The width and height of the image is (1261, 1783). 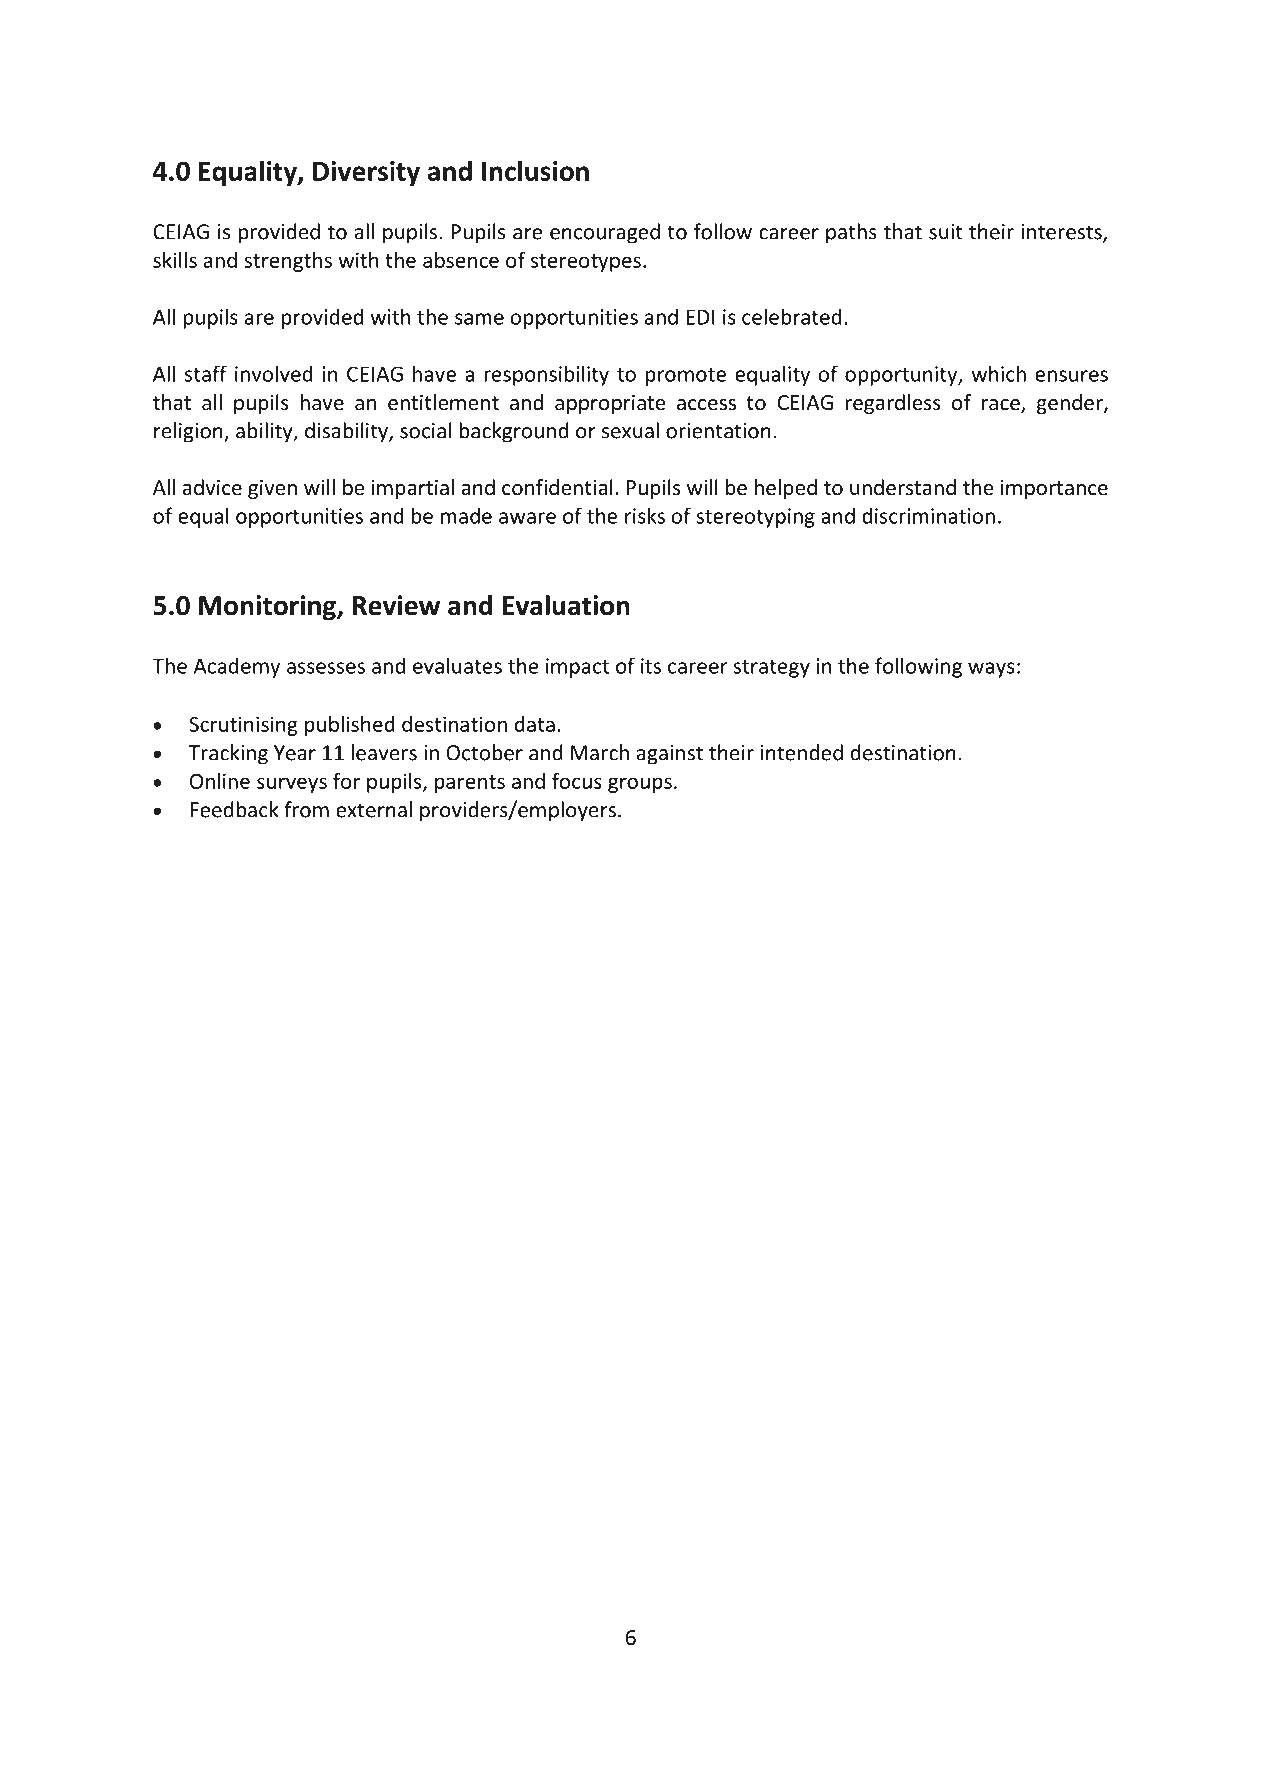 What do you see at coordinates (946, 232) in the image?
I see `suit` at bounding box center [946, 232].
